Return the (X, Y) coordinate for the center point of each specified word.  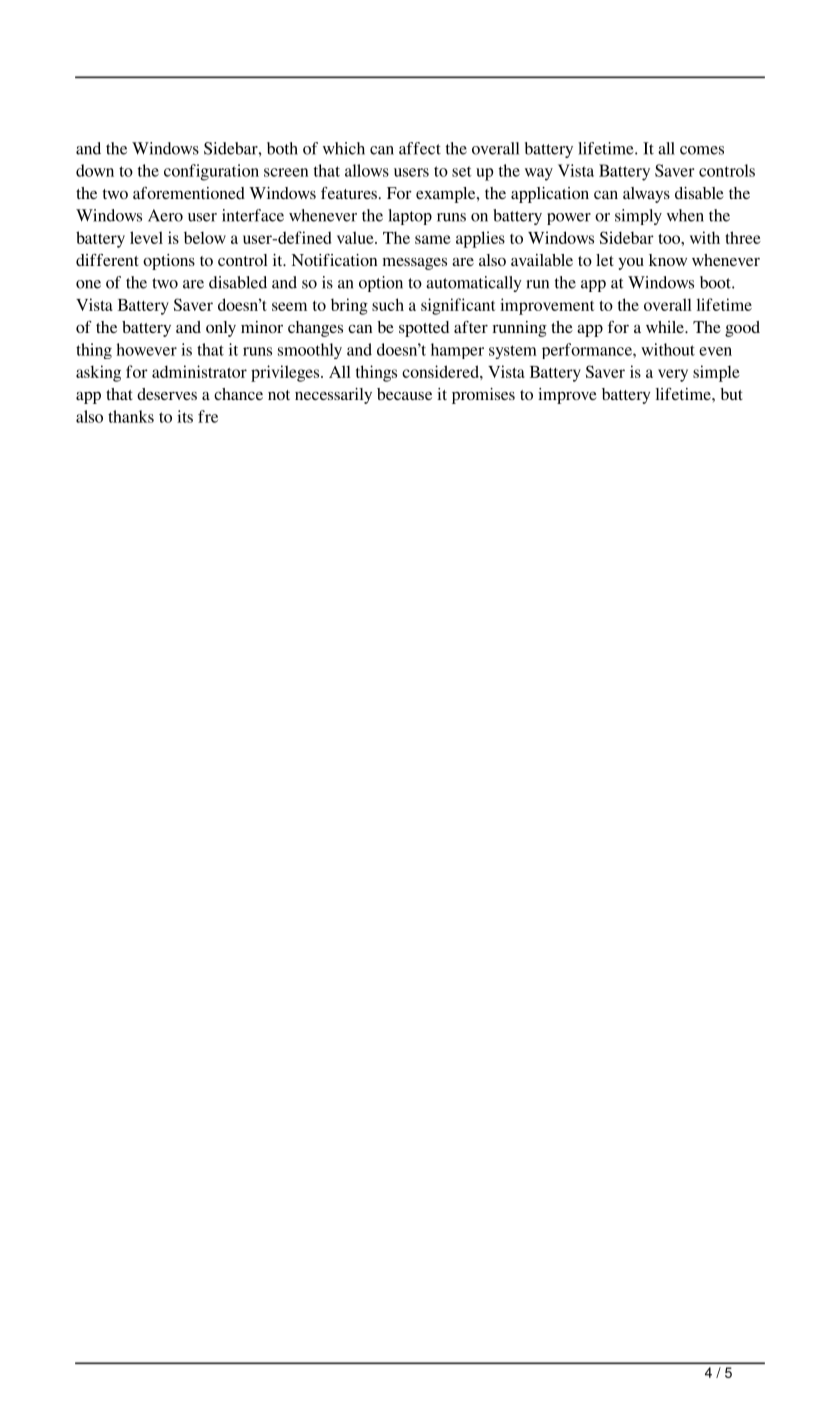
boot (716, 282)
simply (638, 217)
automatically (474, 284)
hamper (457, 351)
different (107, 260)
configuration (211, 172)
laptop (410, 217)
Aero (165, 215)
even (715, 351)
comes (702, 150)
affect (420, 148)
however (147, 349)
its (185, 416)
